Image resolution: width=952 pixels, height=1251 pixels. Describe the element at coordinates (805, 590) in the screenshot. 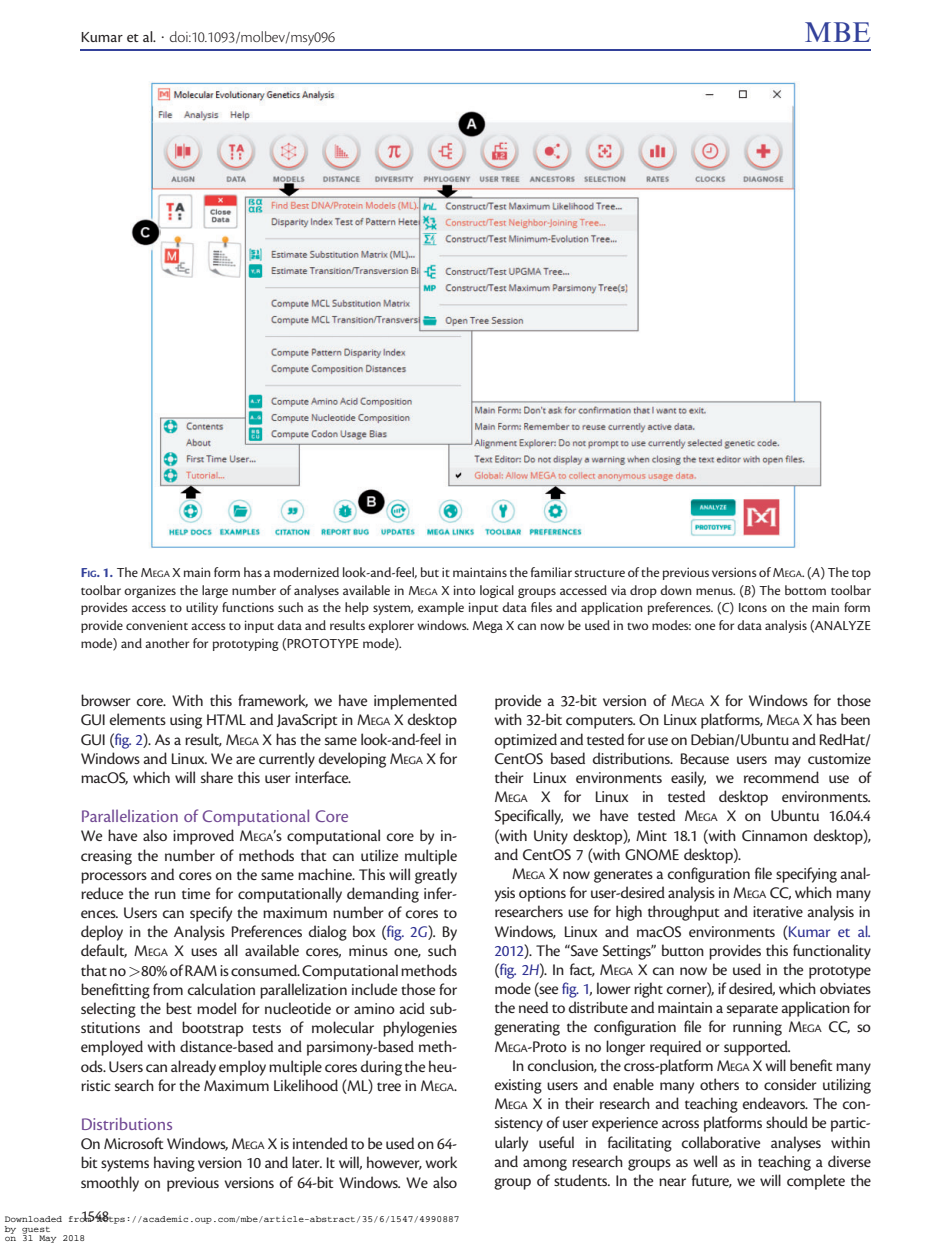

I see `bottom` at that location.
